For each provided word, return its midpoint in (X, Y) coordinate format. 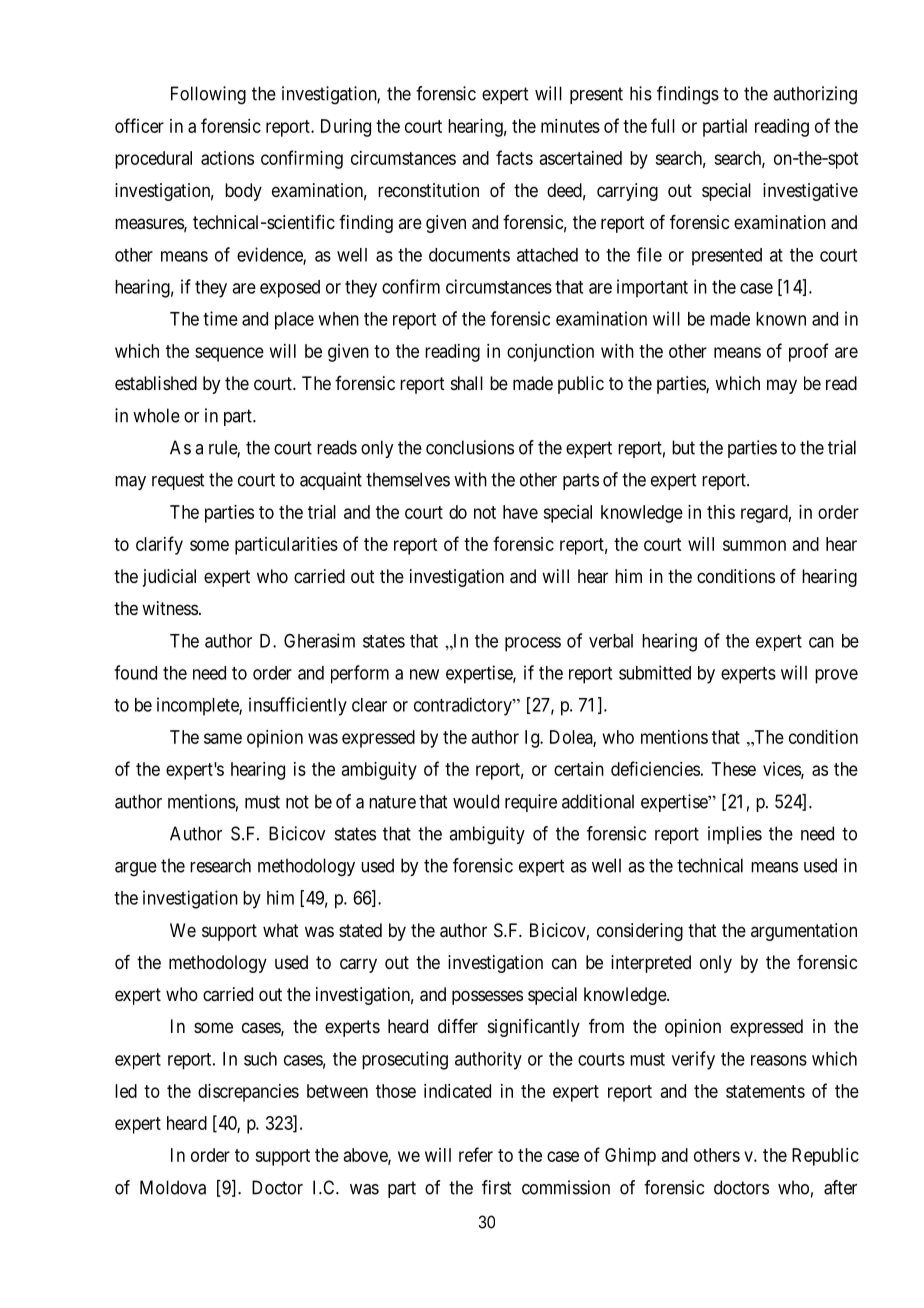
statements (765, 1091)
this (721, 512)
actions (227, 158)
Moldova (173, 1187)
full (663, 125)
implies (735, 835)
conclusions (470, 447)
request (178, 481)
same (223, 738)
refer (476, 1154)
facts (514, 157)
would (476, 801)
